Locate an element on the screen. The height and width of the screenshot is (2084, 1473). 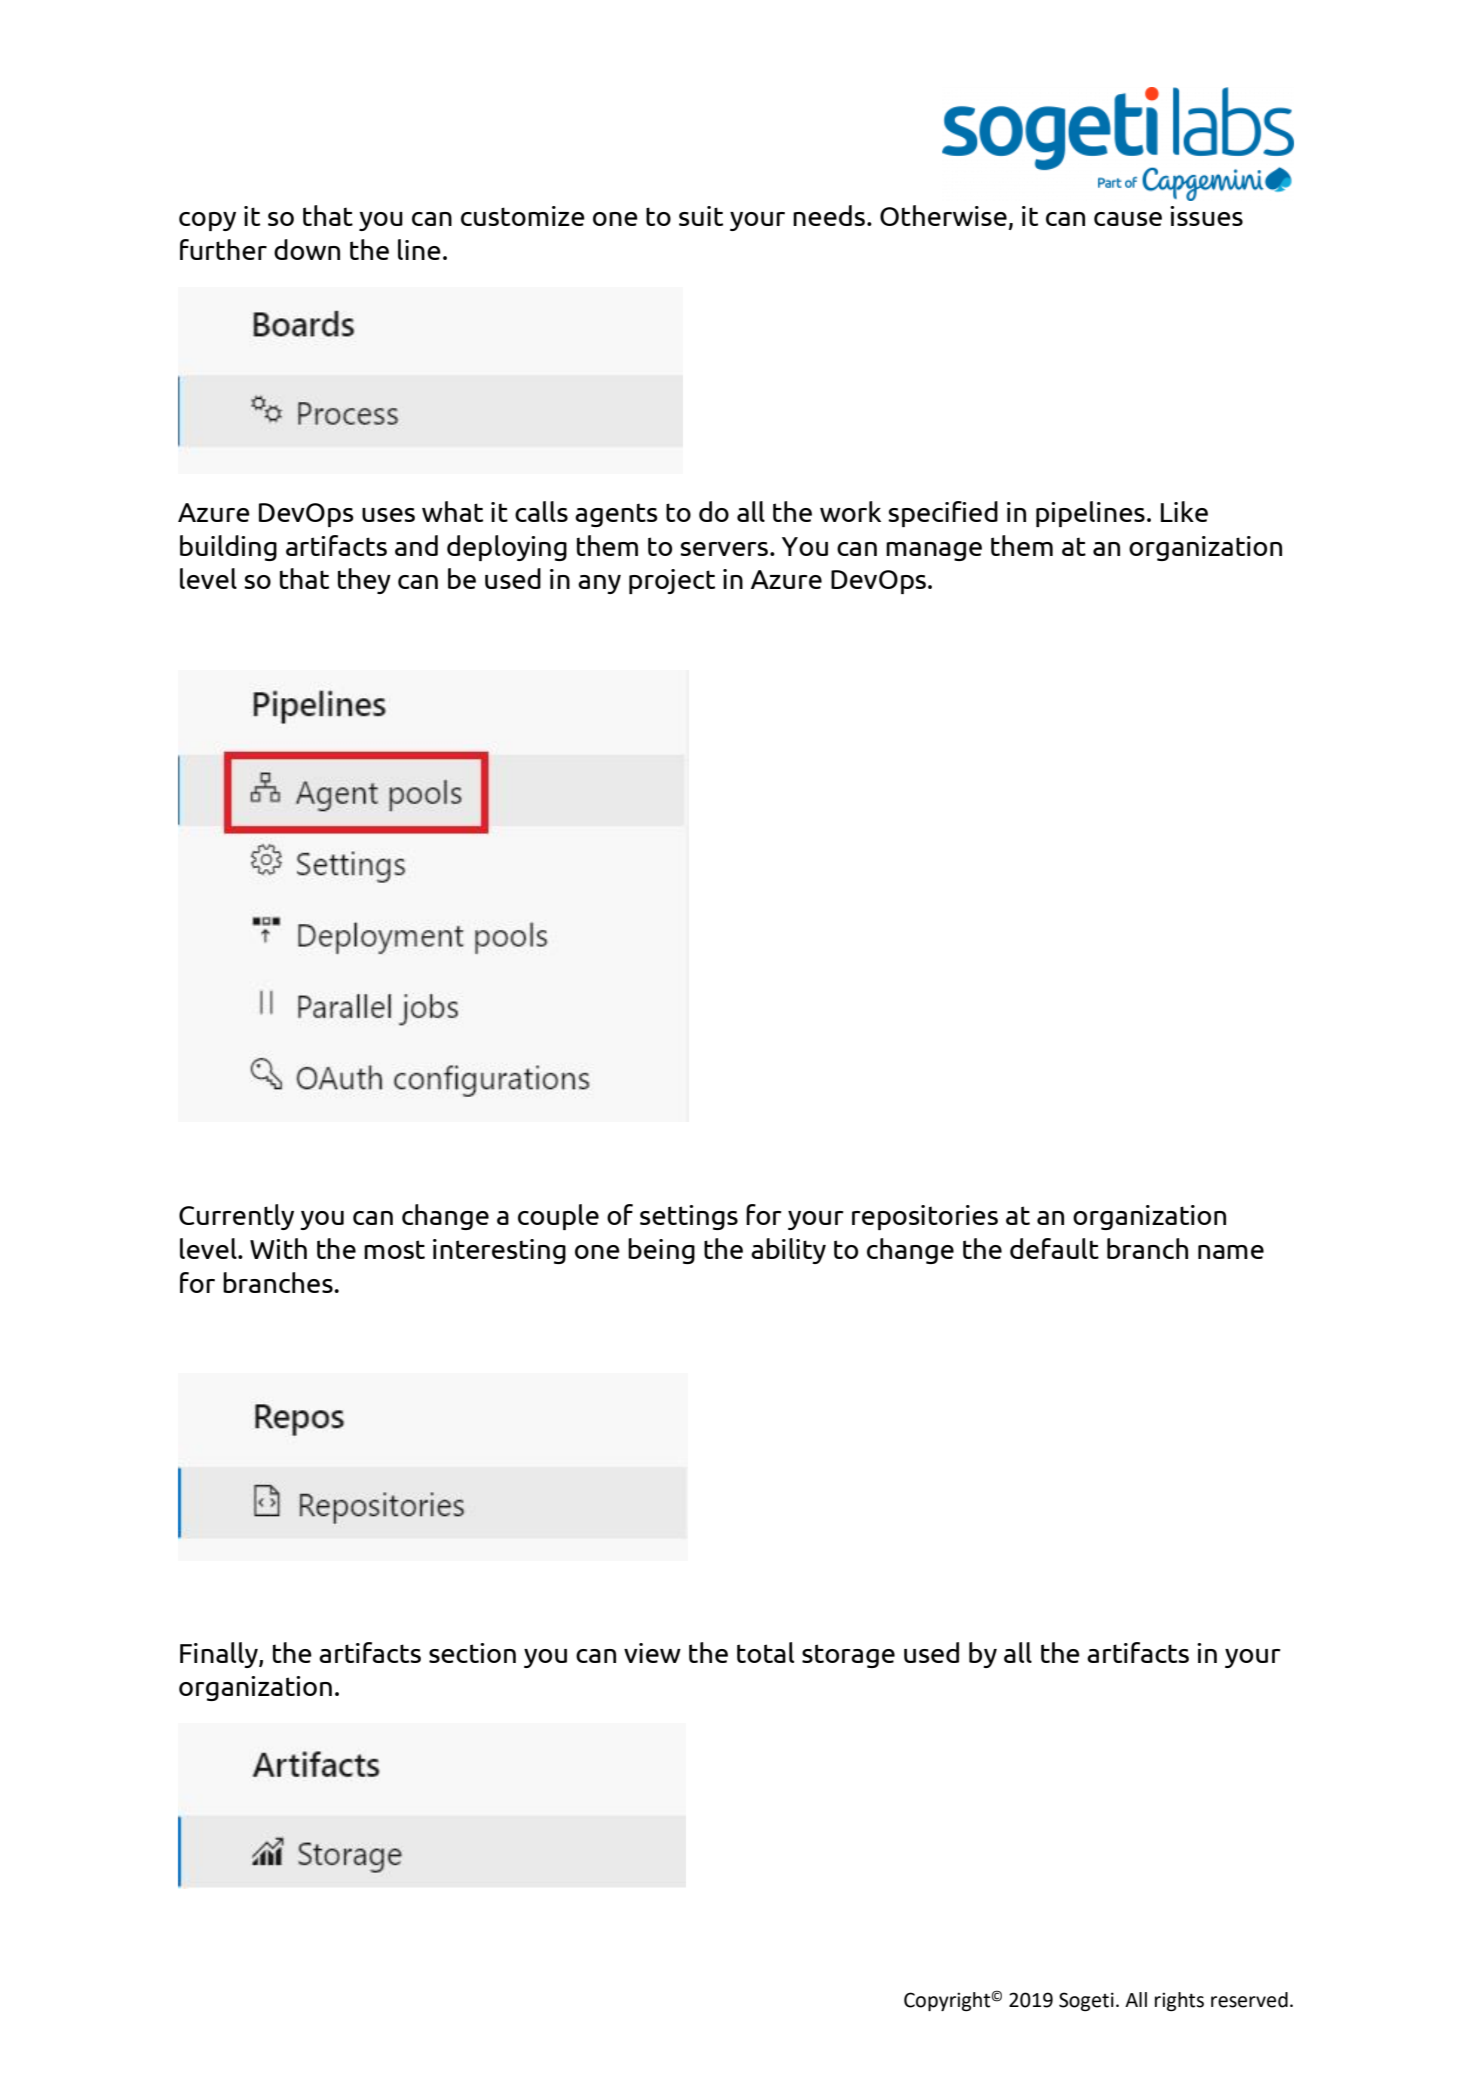
suit is located at coordinates (701, 216).
